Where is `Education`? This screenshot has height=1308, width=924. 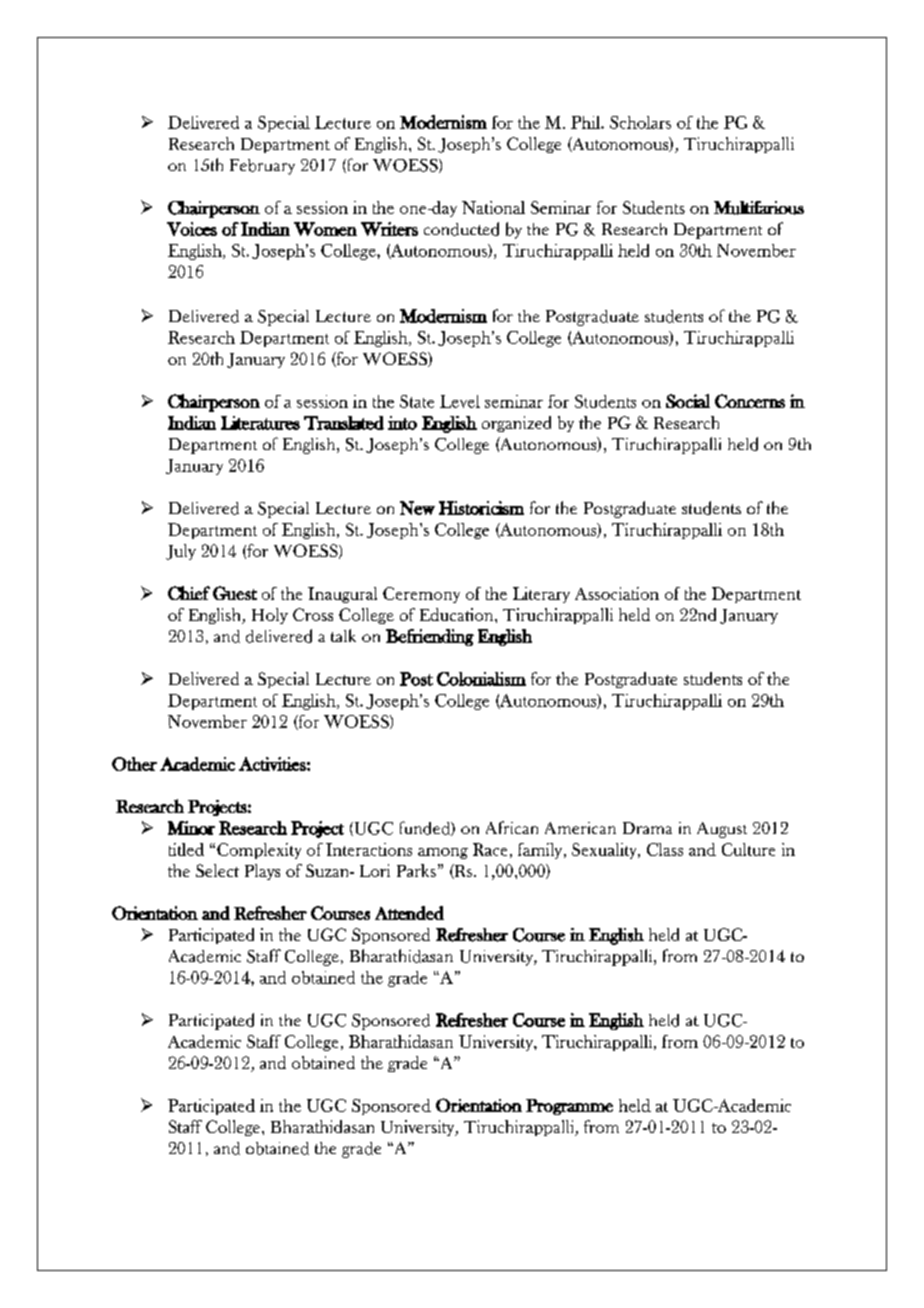 Education is located at coordinates (458, 614).
